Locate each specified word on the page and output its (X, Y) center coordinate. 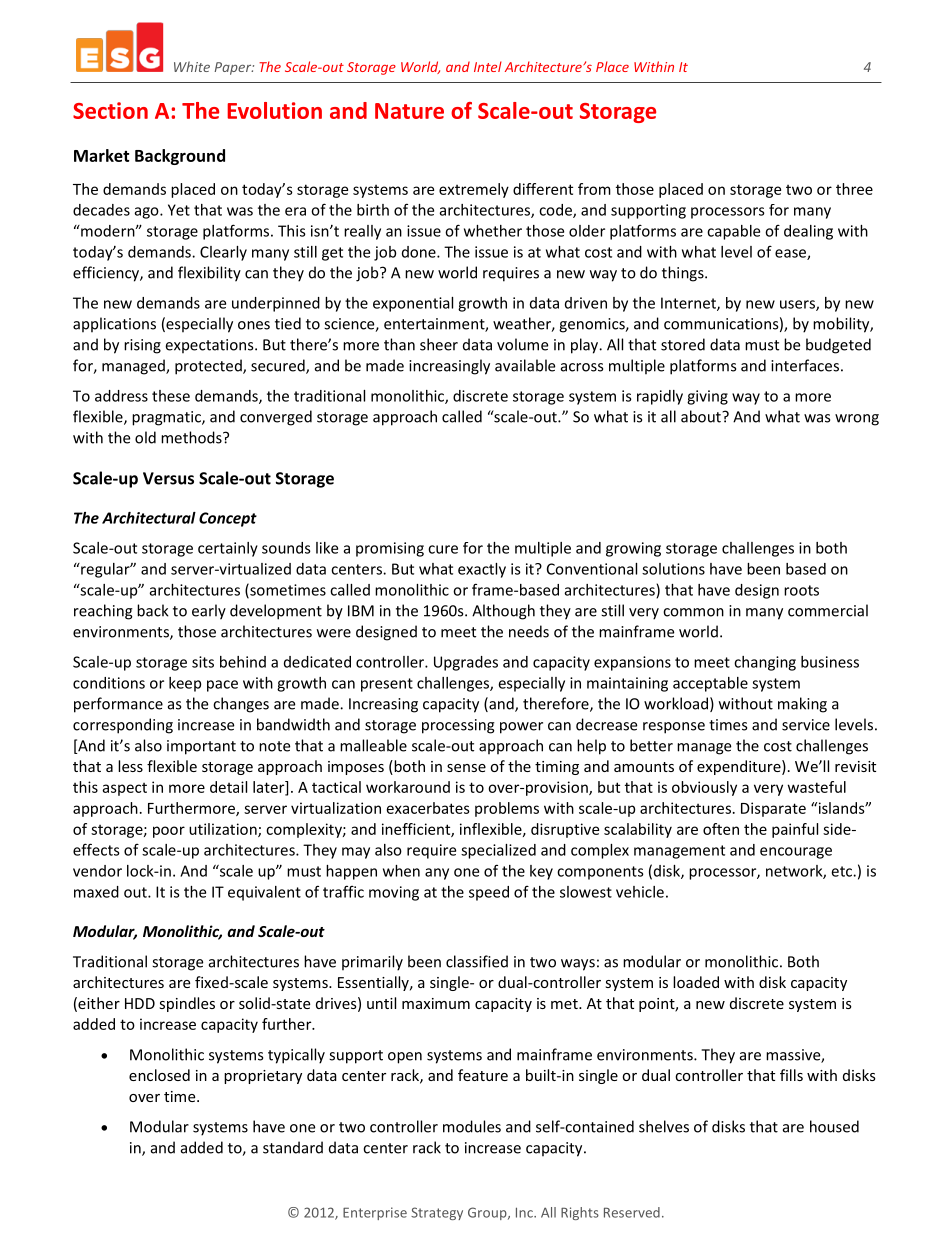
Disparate (773, 809)
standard (293, 1147)
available (525, 365)
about (702, 416)
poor (169, 832)
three (854, 189)
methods (192, 437)
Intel (488, 66)
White (192, 66)
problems (507, 809)
